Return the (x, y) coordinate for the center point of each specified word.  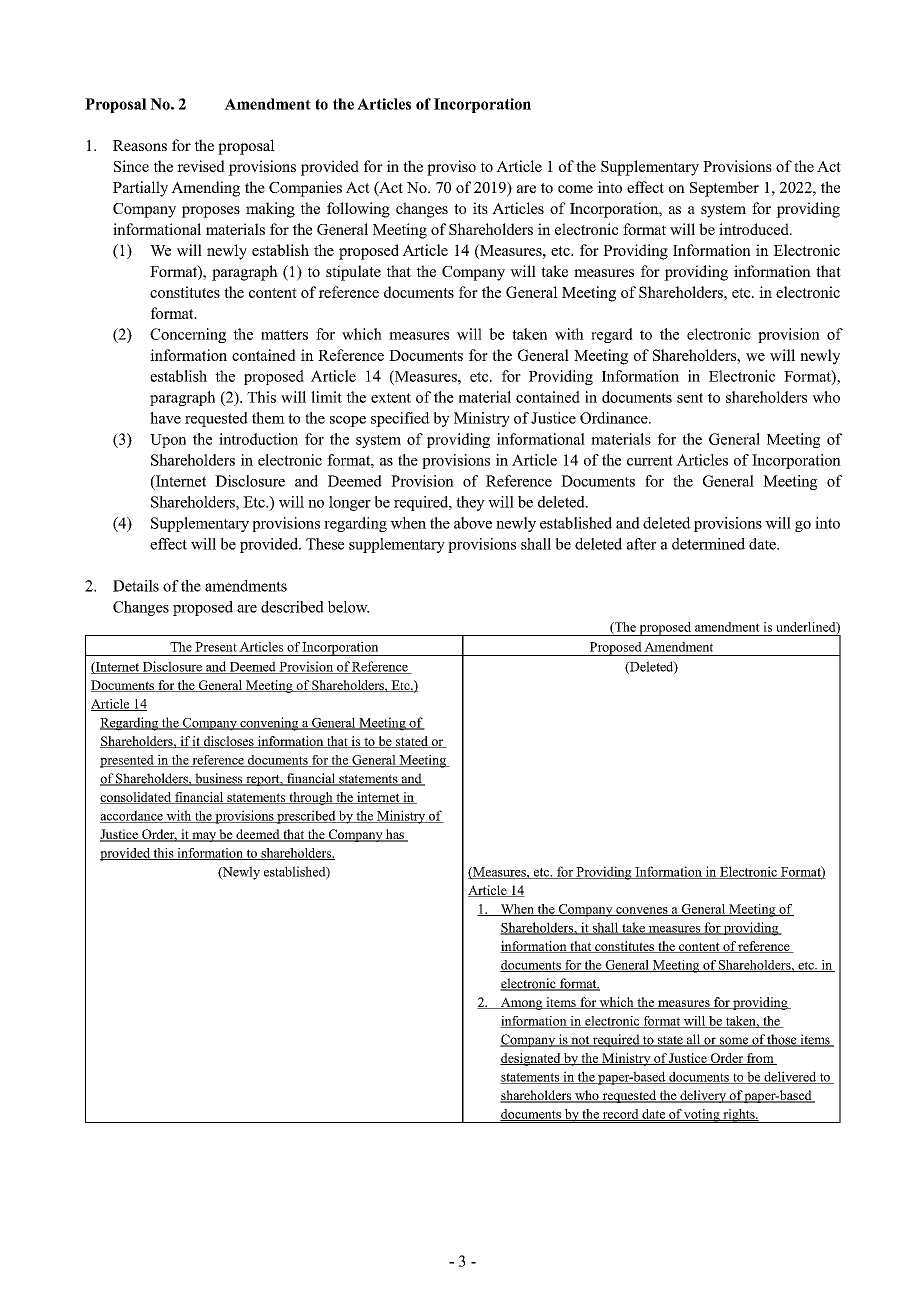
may (204, 837)
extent (391, 398)
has (395, 835)
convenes (642, 911)
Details (136, 586)
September (724, 189)
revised (201, 166)
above (473, 523)
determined (708, 544)
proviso (451, 168)
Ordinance (615, 418)
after (642, 544)
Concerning (188, 335)
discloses (229, 742)
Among (521, 1003)
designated (531, 1059)
